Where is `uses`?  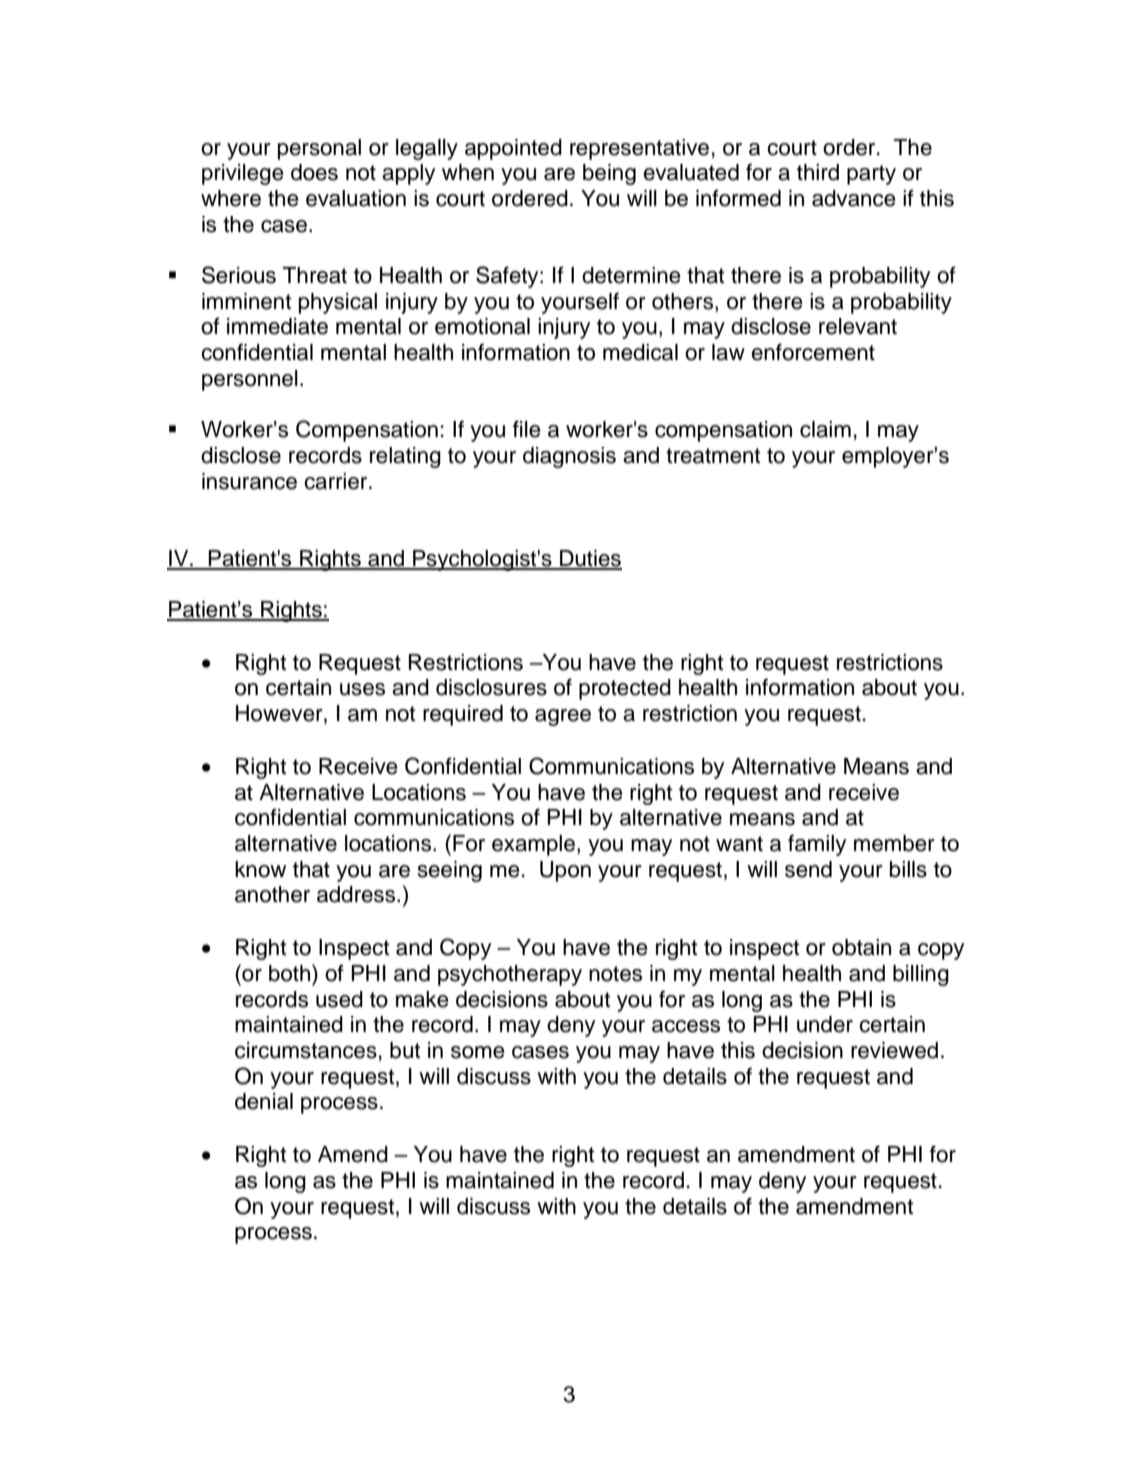
uses is located at coordinates (362, 689).
